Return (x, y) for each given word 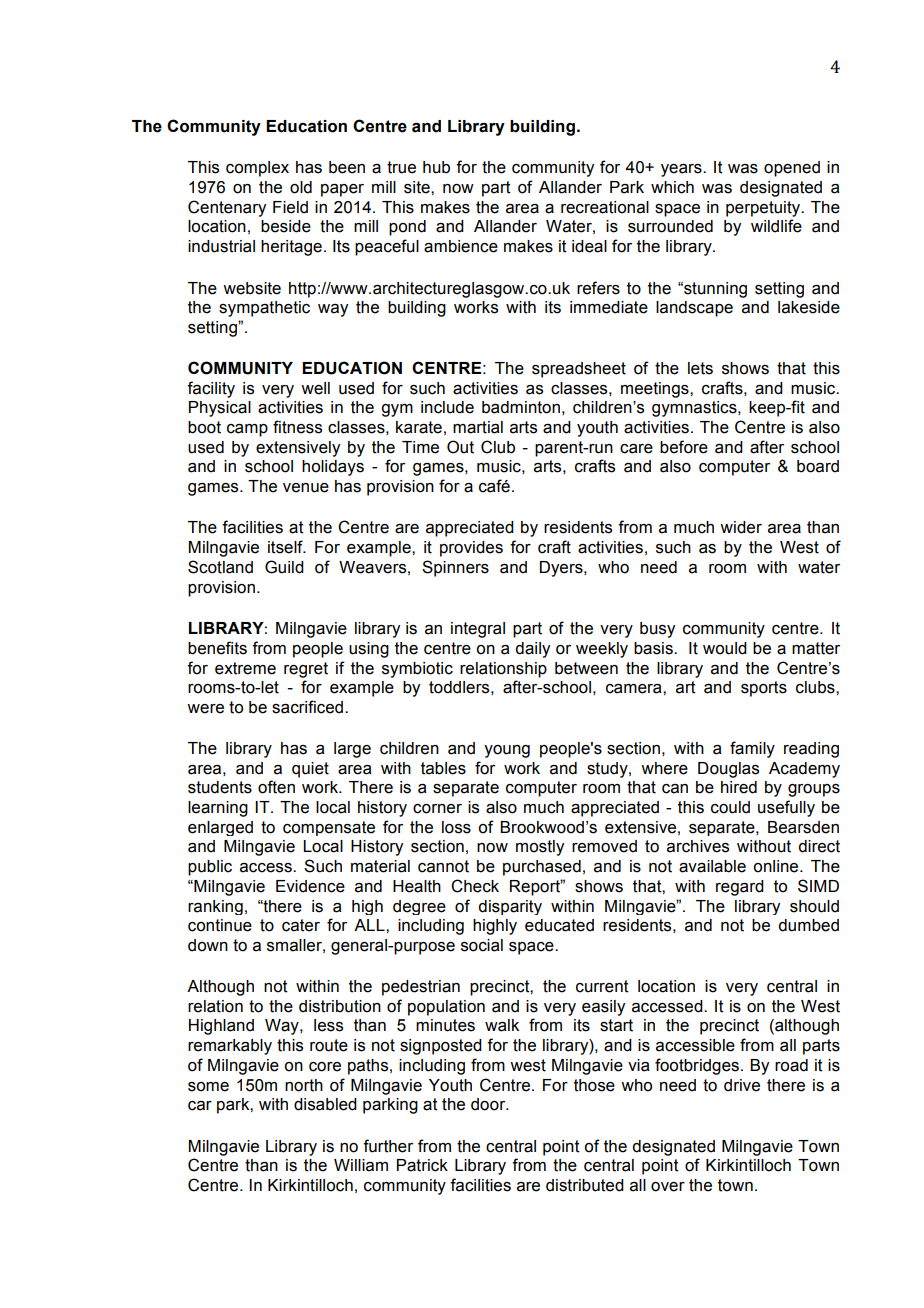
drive (742, 1085)
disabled (325, 1104)
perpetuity (764, 209)
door (489, 1104)
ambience (461, 246)
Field (290, 207)
